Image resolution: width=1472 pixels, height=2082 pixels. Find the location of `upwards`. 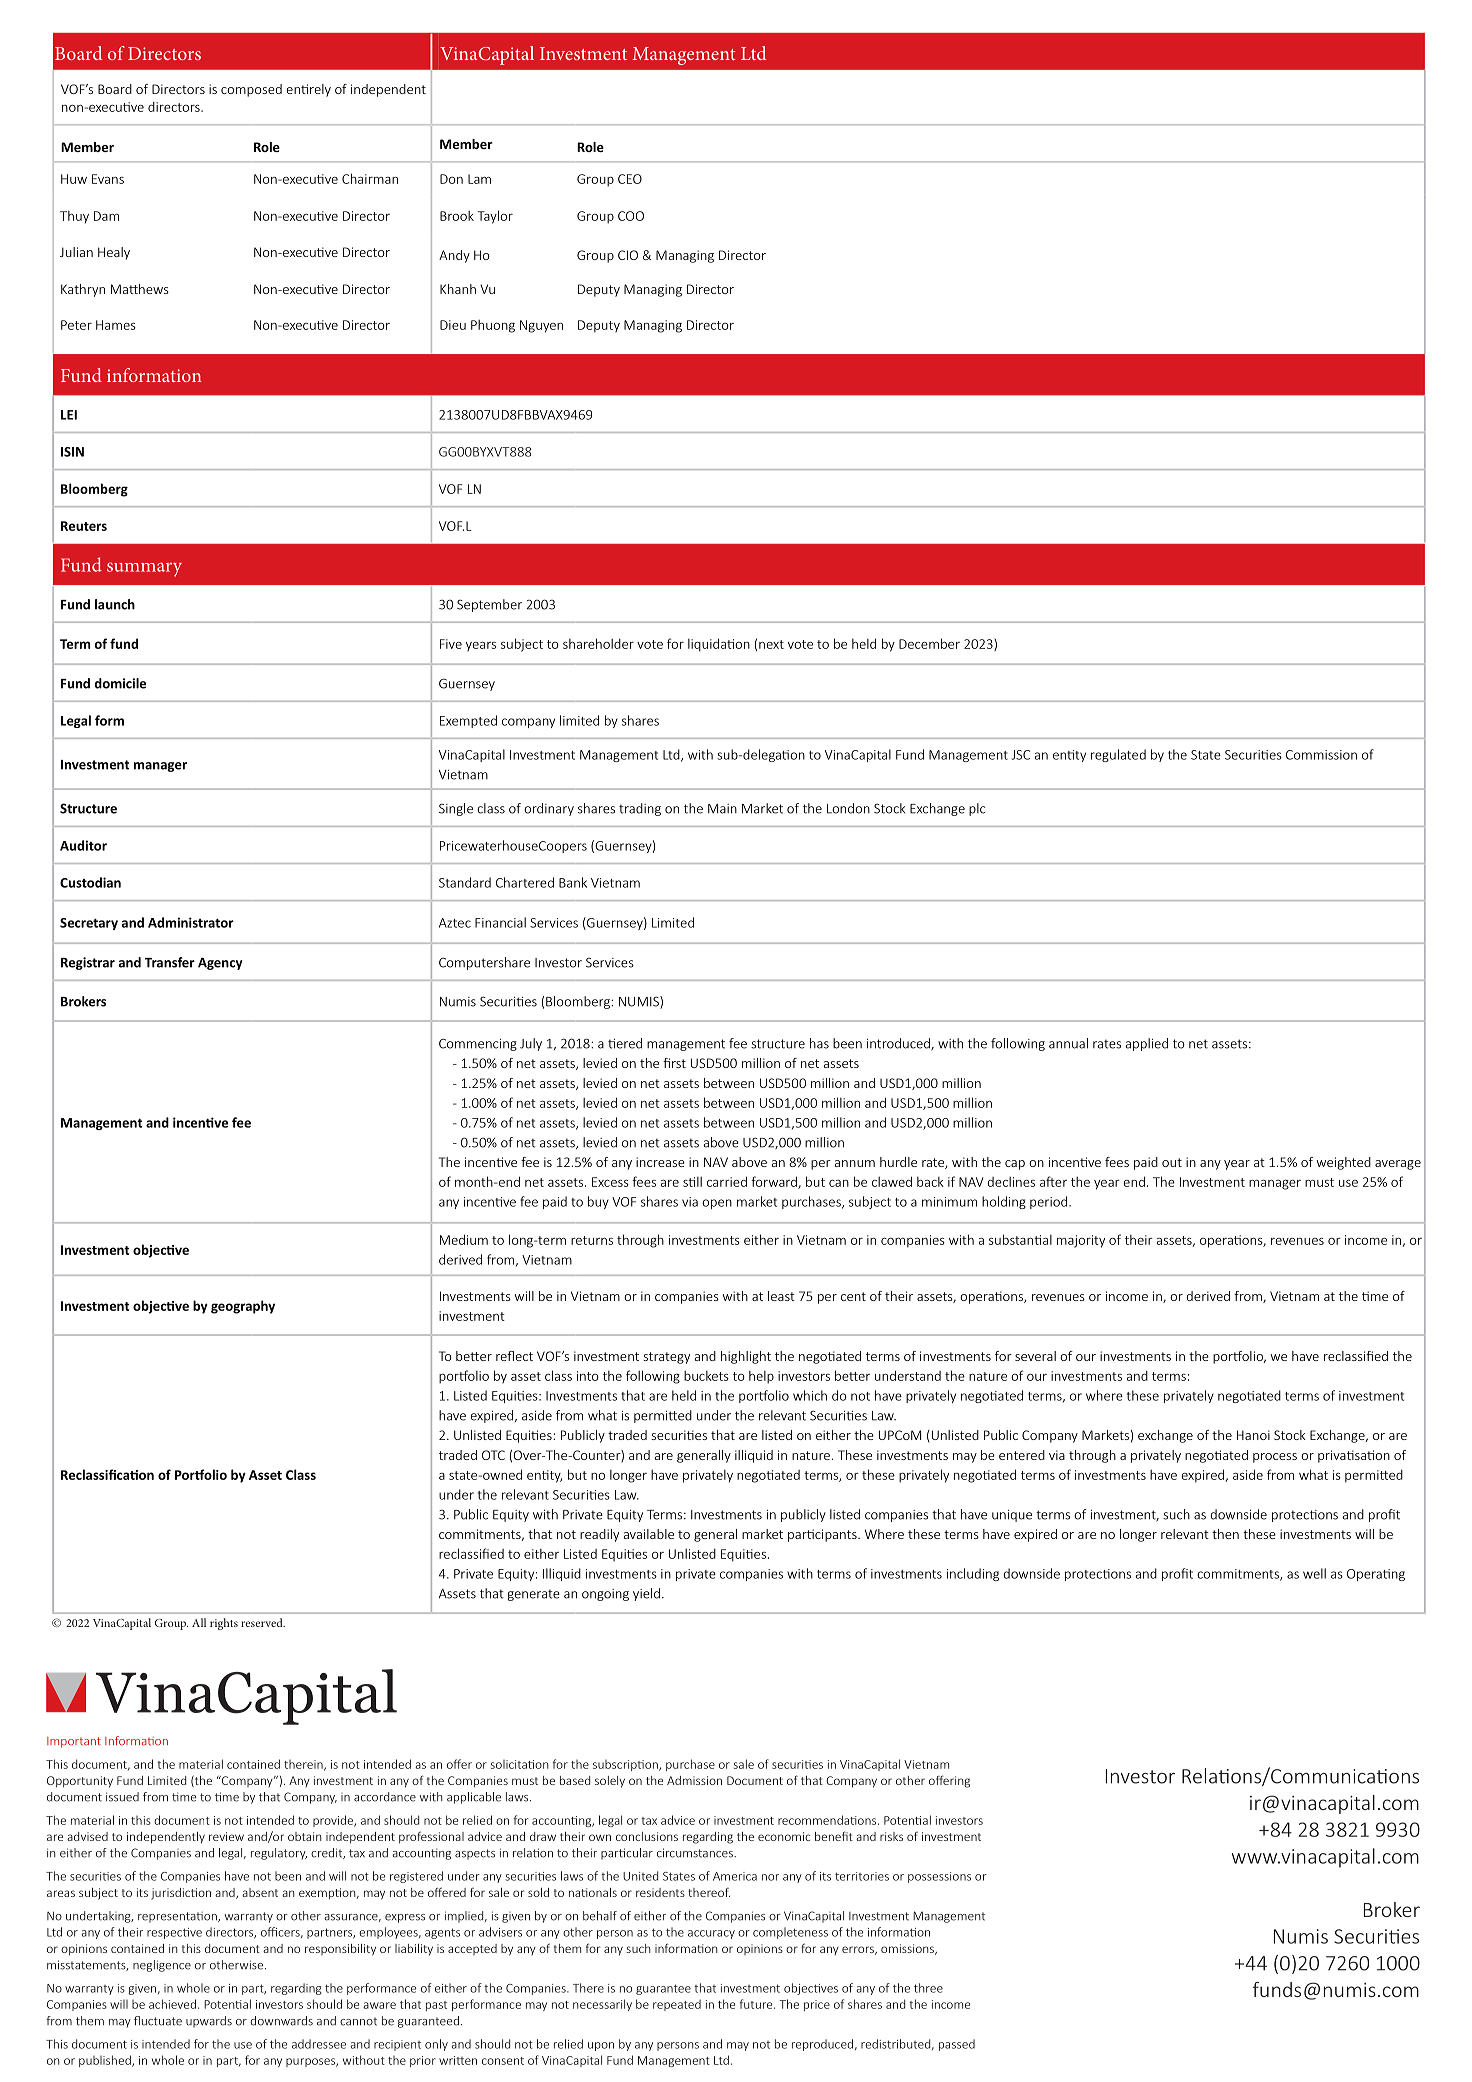

upwards is located at coordinates (209, 2022).
